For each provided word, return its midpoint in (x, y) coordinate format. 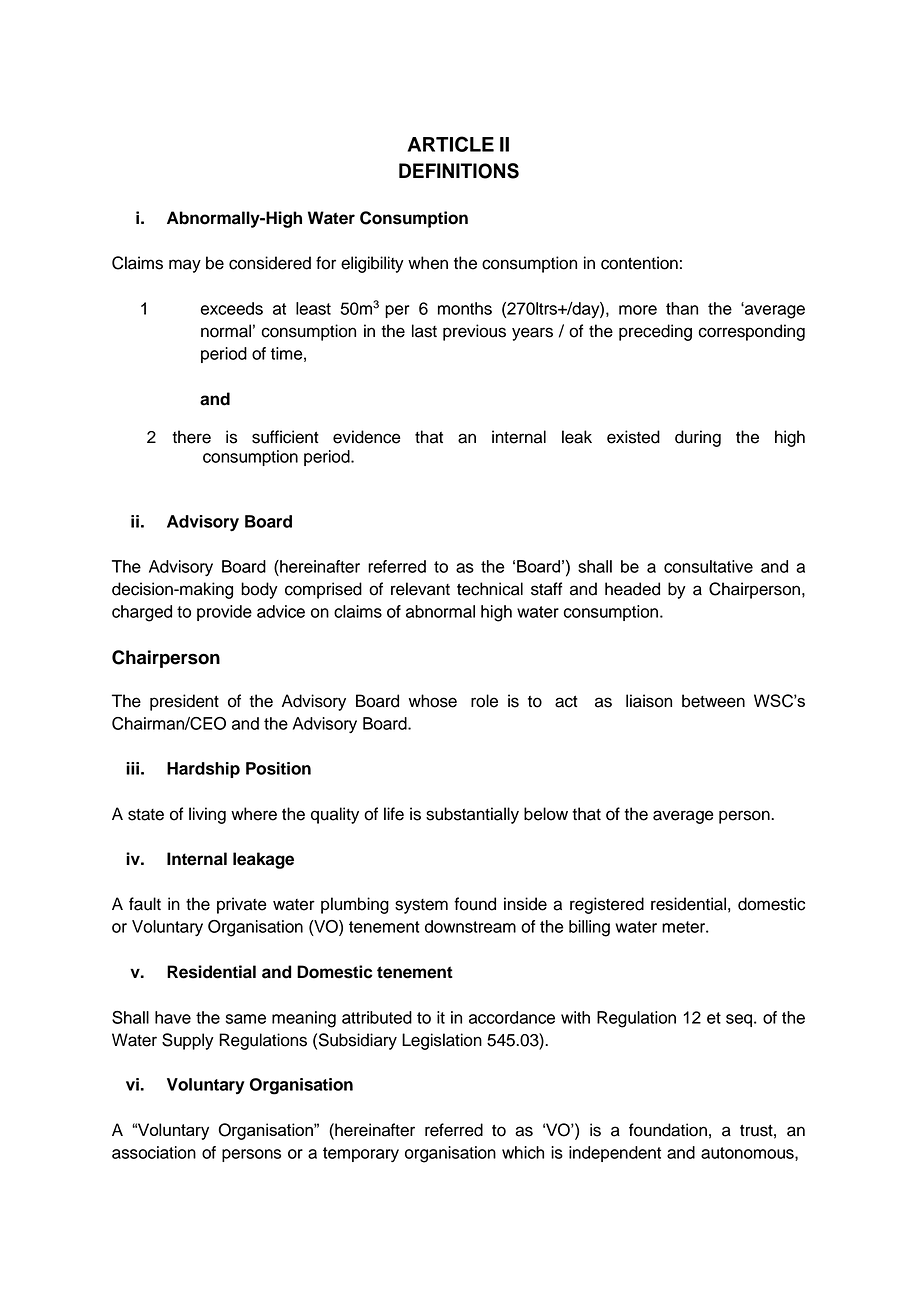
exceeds (232, 308)
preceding (655, 332)
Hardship (203, 770)
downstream (470, 926)
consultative (708, 566)
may (185, 266)
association (154, 1152)
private (242, 905)
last (424, 331)
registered (607, 905)
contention (639, 263)
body (259, 590)
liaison (649, 701)
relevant (420, 589)
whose (433, 701)
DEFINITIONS (459, 171)
